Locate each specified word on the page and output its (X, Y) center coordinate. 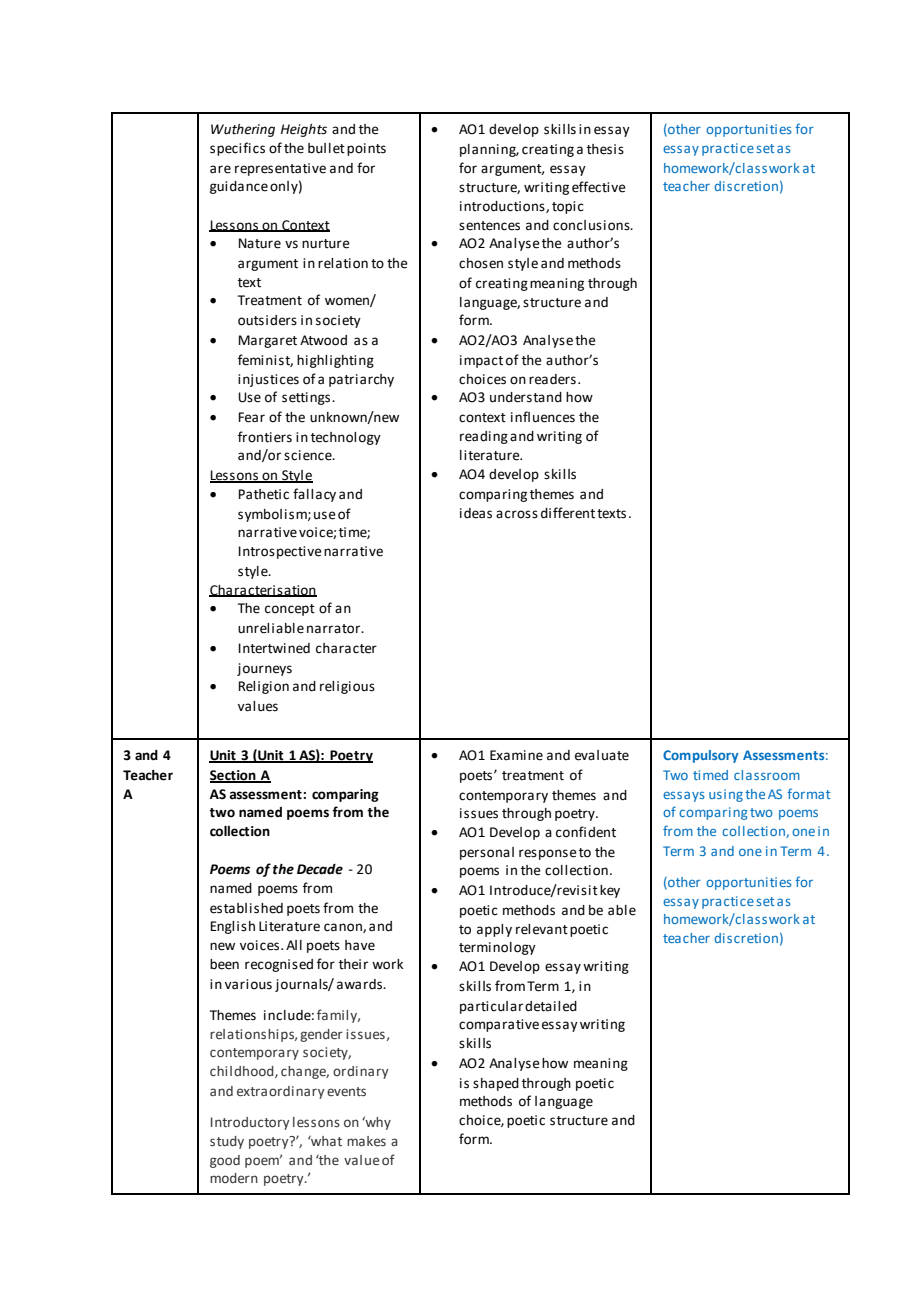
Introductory (250, 1123)
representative (280, 169)
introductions (503, 207)
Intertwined (274, 648)
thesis (605, 149)
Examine (516, 755)
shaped (496, 1084)
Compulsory (701, 756)
